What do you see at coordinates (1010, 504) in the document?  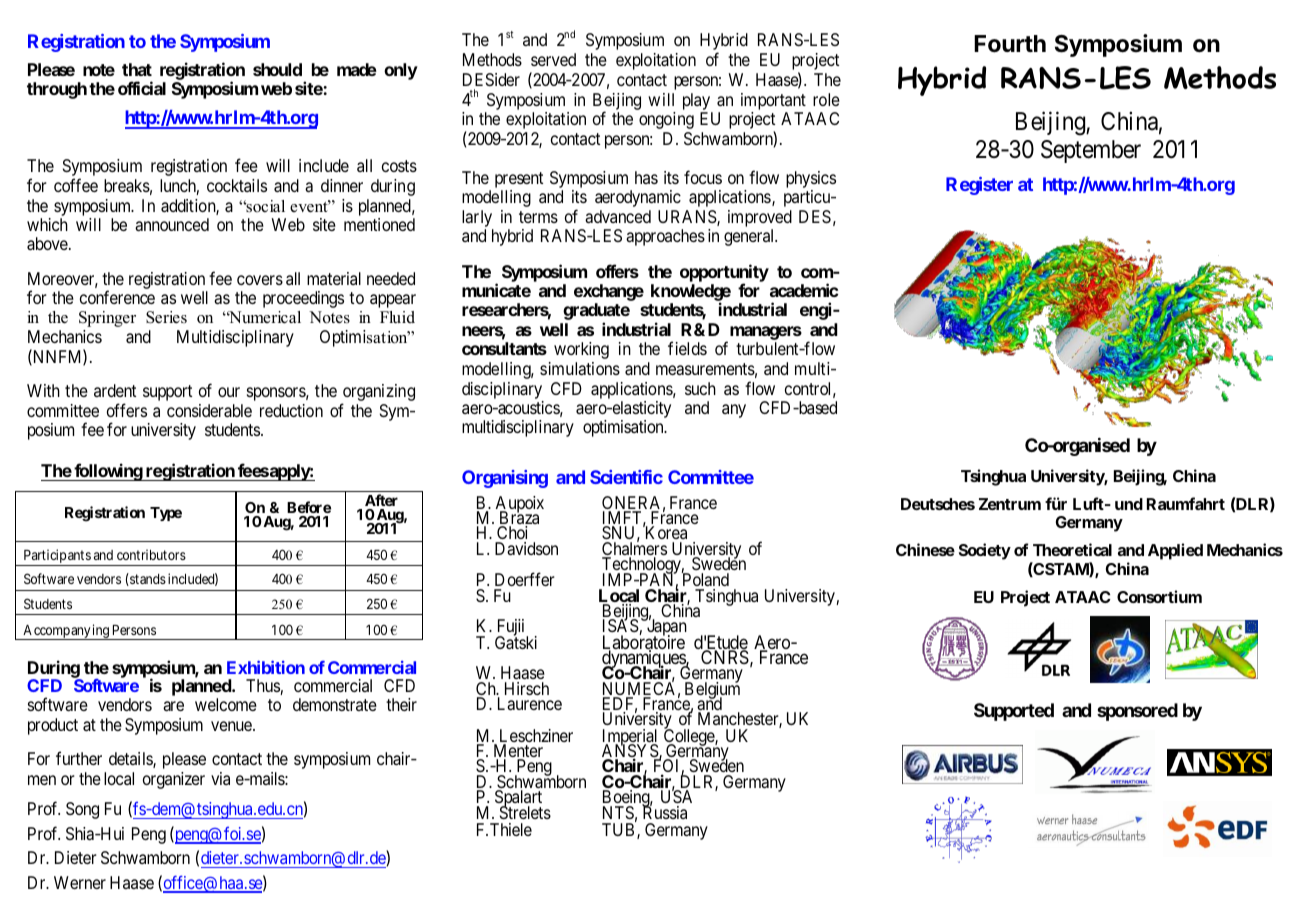 I see `Zentrum` at bounding box center [1010, 504].
